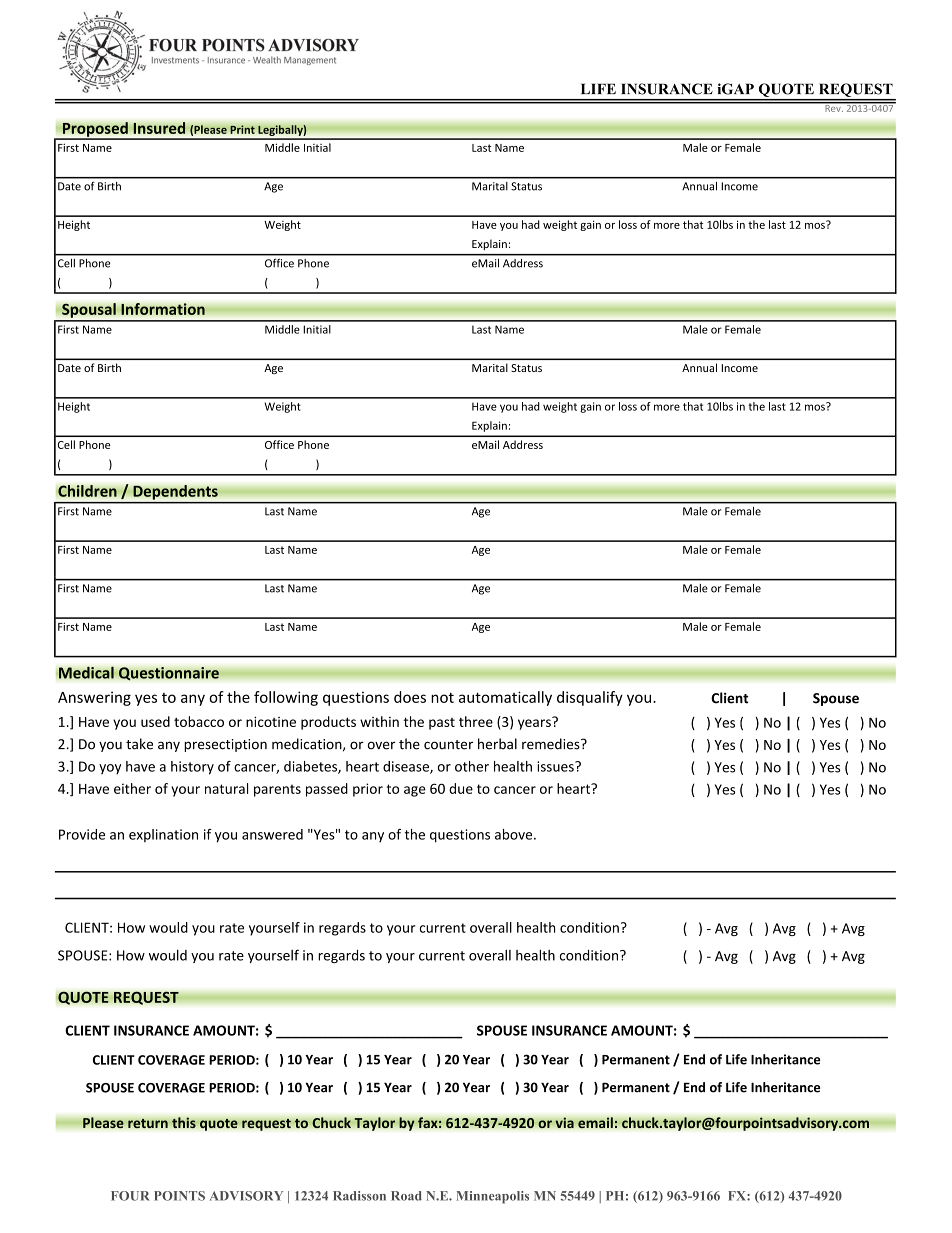  I want to click on explination, so click(163, 835).
